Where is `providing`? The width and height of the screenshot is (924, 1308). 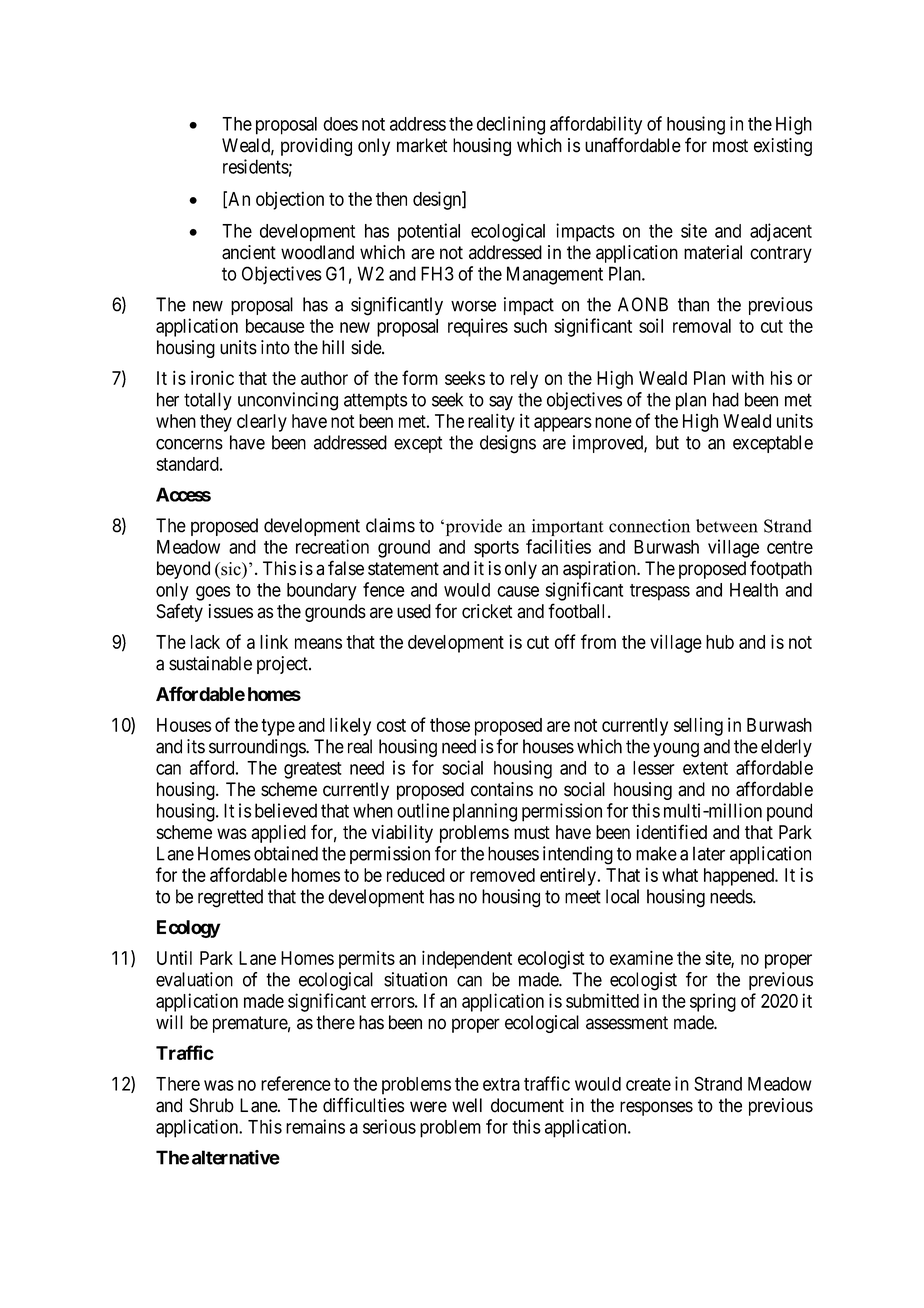
providing is located at coordinates (316, 147).
